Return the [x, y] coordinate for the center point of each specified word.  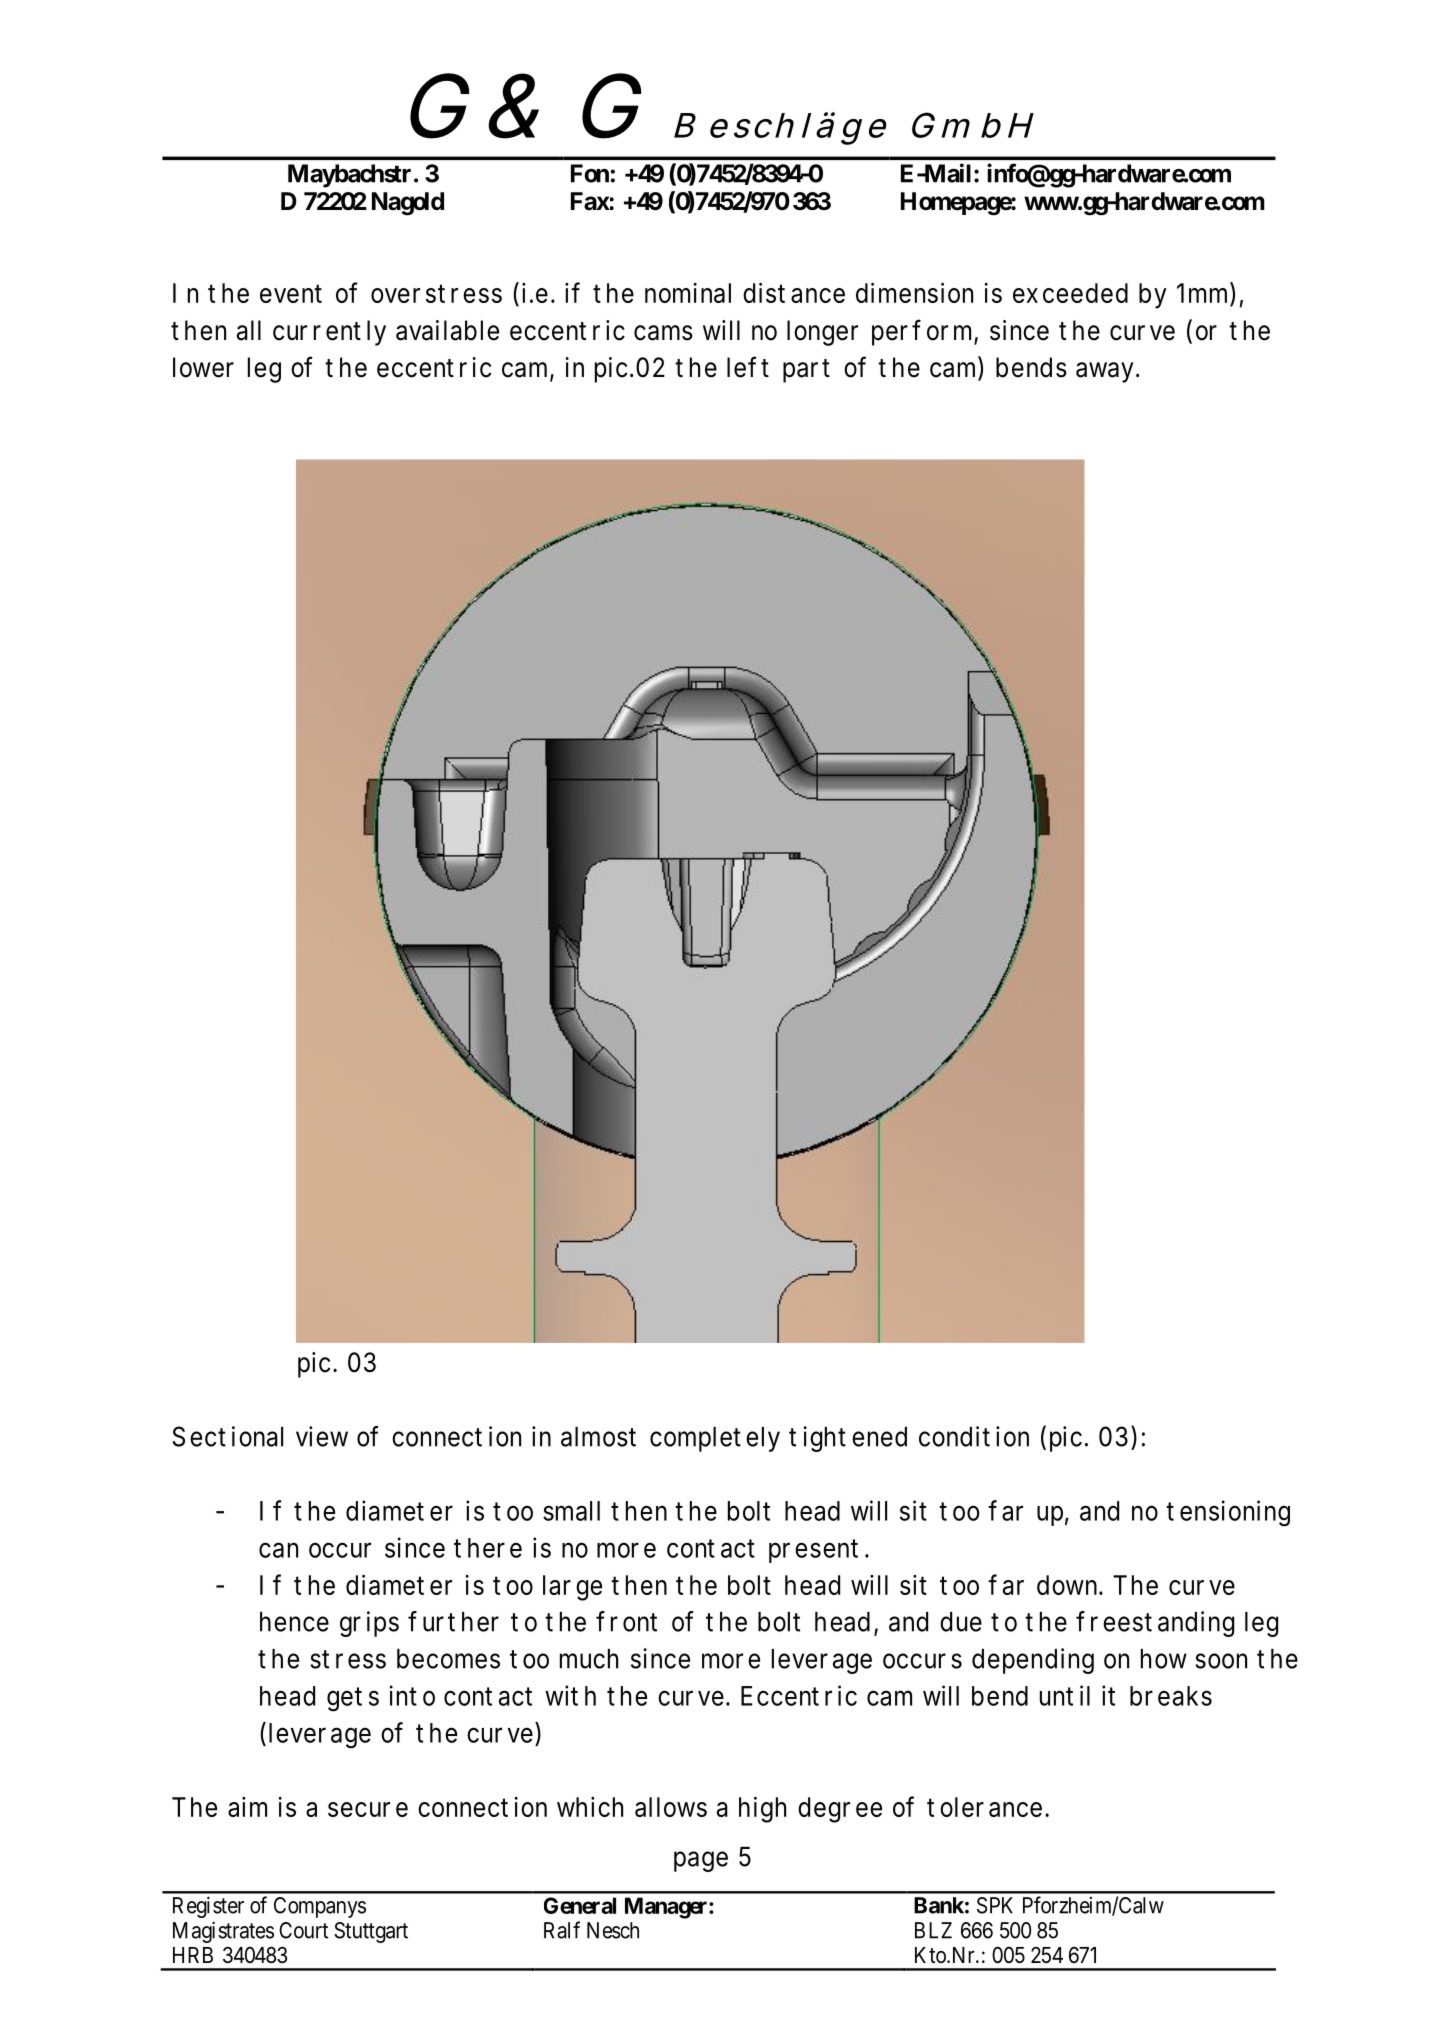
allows [671, 1807]
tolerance [986, 1807]
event [291, 293]
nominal [688, 293]
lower [203, 367]
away [1106, 372]
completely [715, 1439]
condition [974, 1436]
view [322, 1436]
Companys [320, 1907]
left [748, 367]
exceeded [1070, 293]
